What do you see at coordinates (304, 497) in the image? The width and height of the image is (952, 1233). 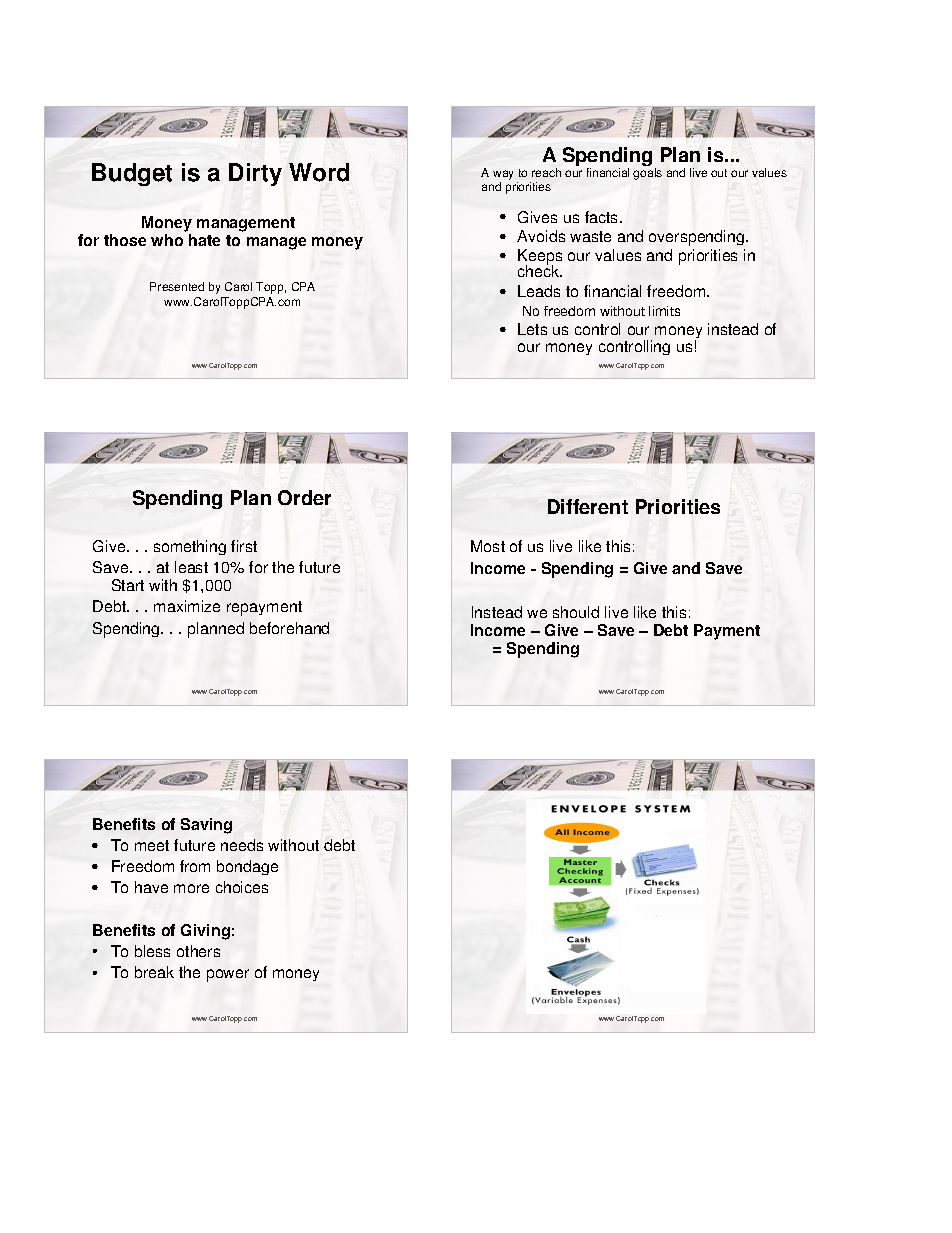 I see `Order` at bounding box center [304, 497].
